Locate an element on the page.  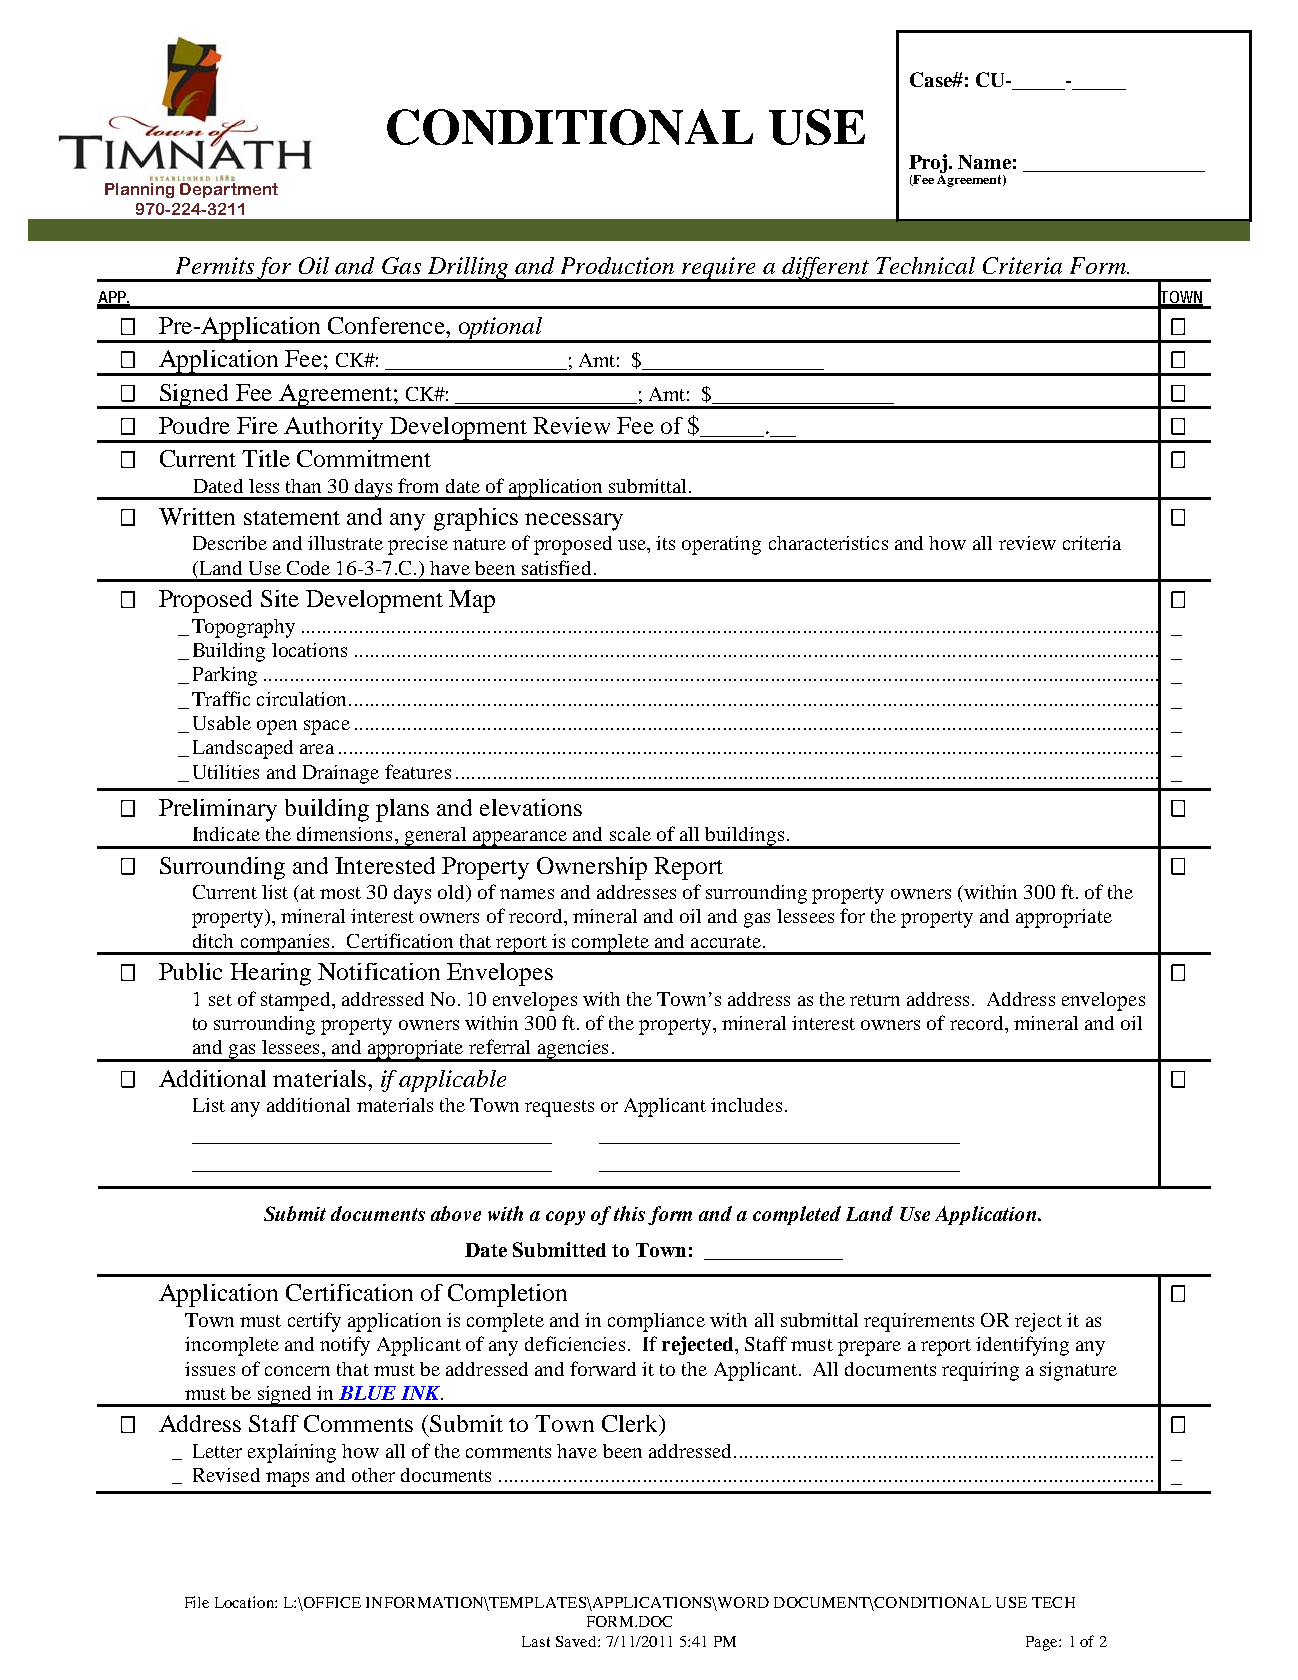
characteristics is located at coordinates (828, 543).
